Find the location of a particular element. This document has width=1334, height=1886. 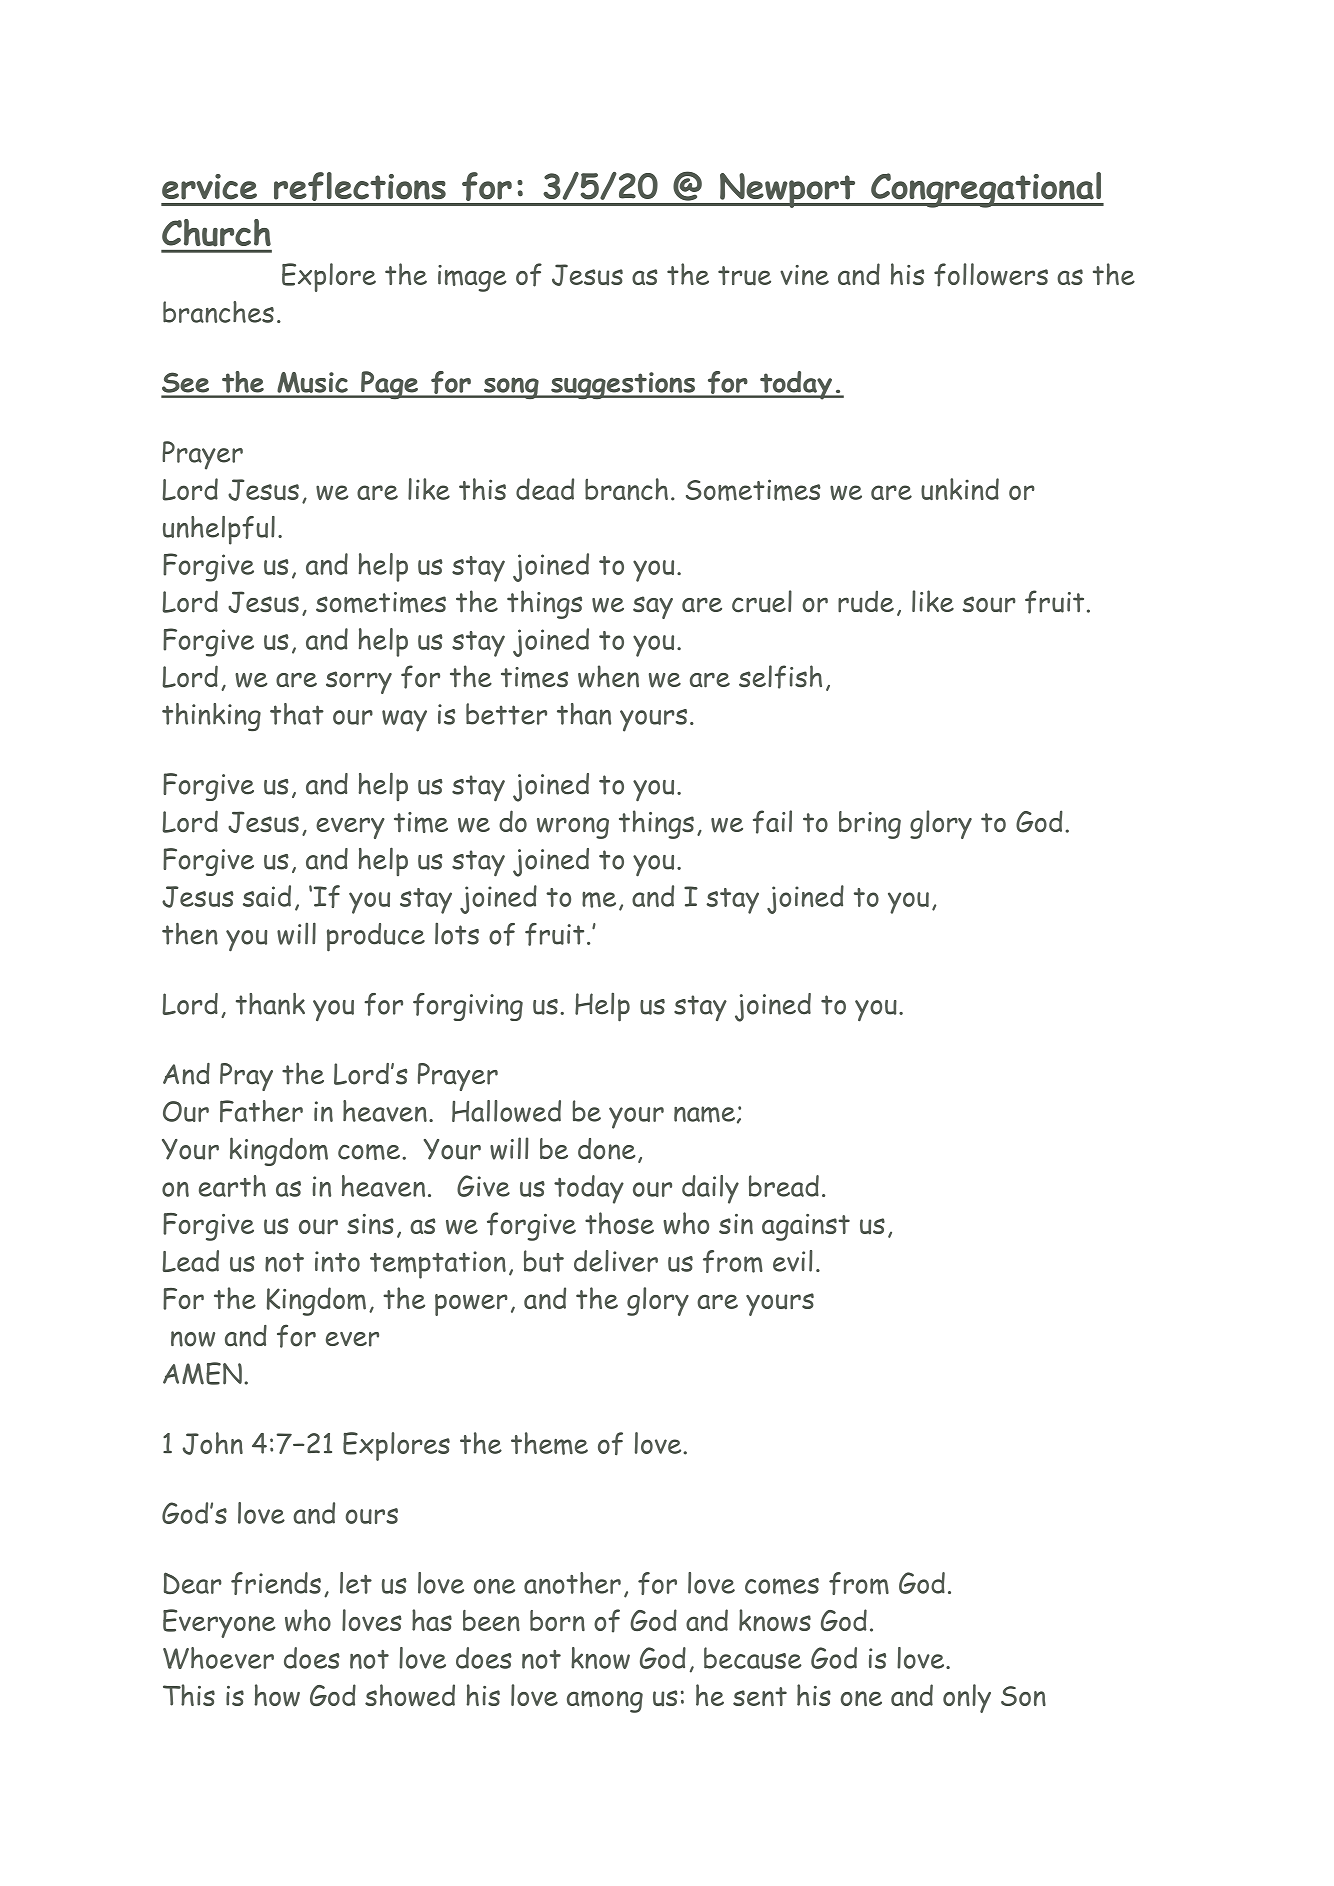

rude is located at coordinates (866, 601).
